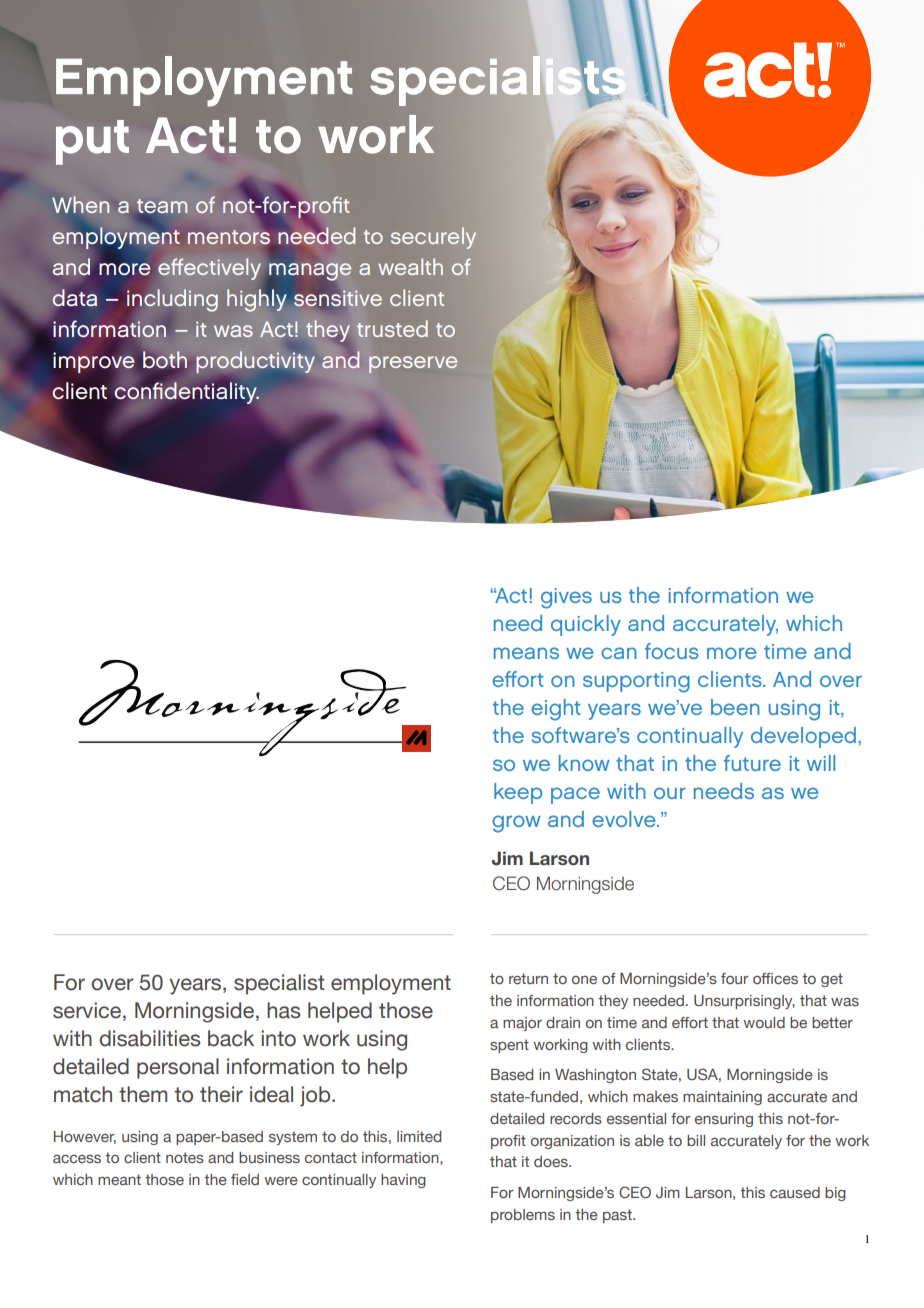 The width and height of the image is (924, 1308). Describe the element at coordinates (410, 266) in the image. I see `wealth` at that location.
